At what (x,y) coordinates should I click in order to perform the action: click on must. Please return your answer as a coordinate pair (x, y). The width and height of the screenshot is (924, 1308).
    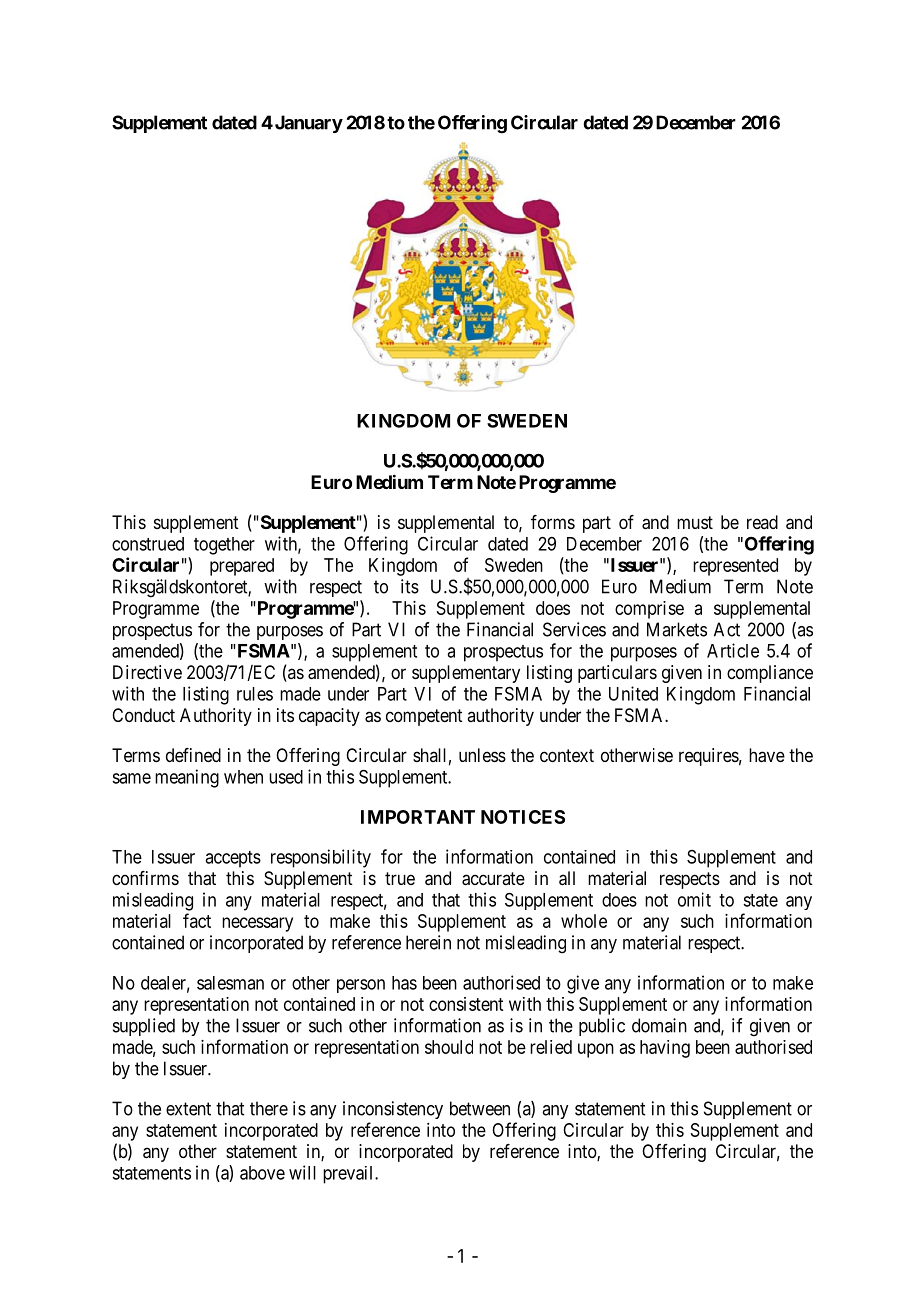
    Looking at the image, I should click on (695, 522).
